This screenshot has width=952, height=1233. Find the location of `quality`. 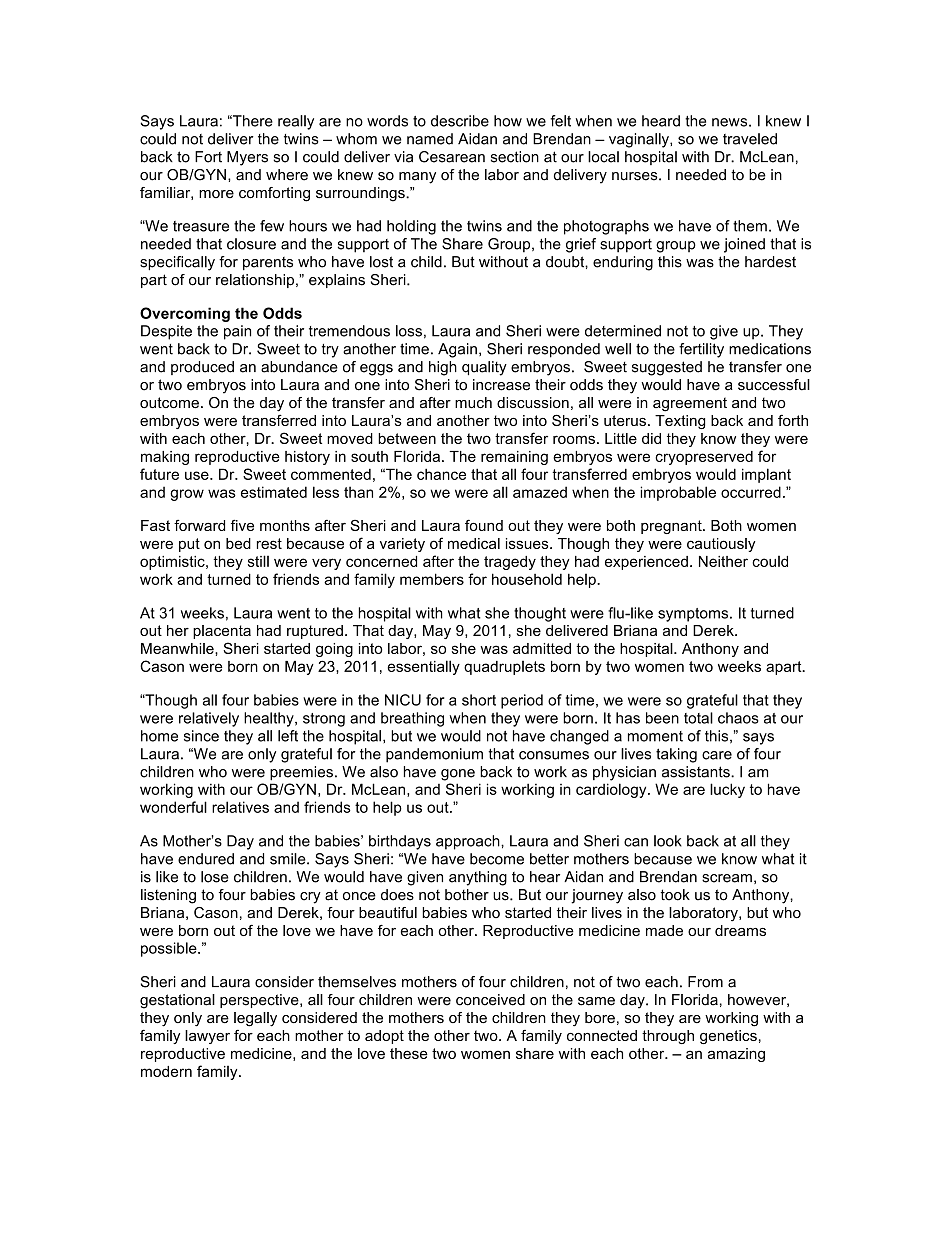

quality is located at coordinates (484, 368).
